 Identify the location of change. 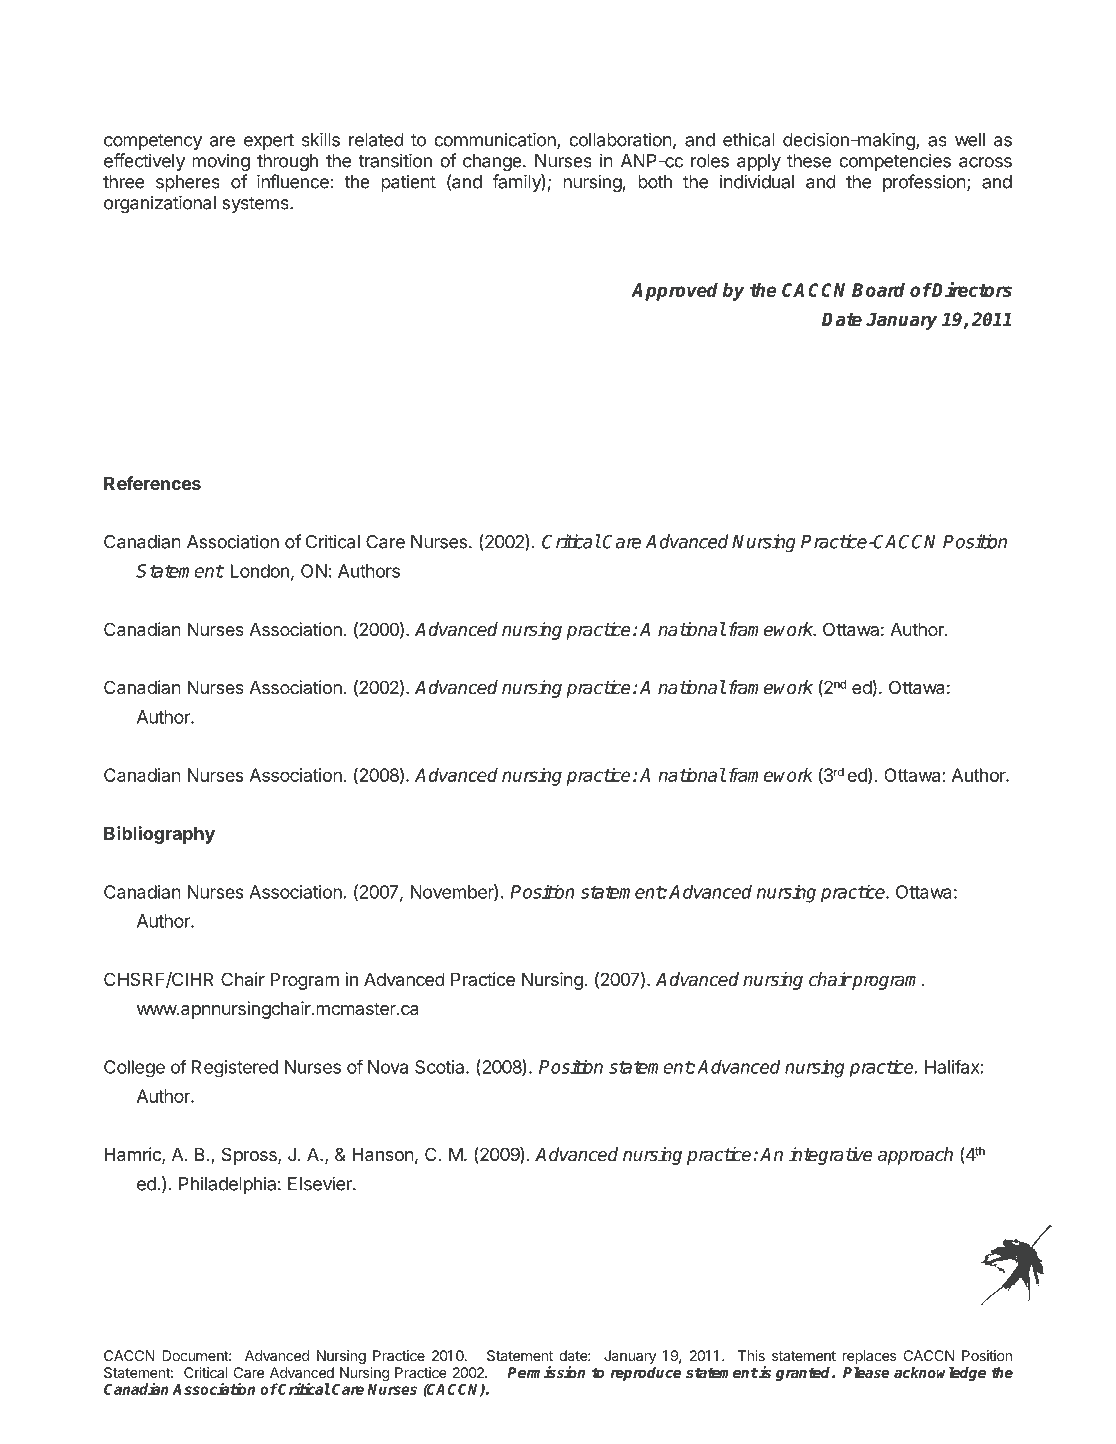
(493, 162).
